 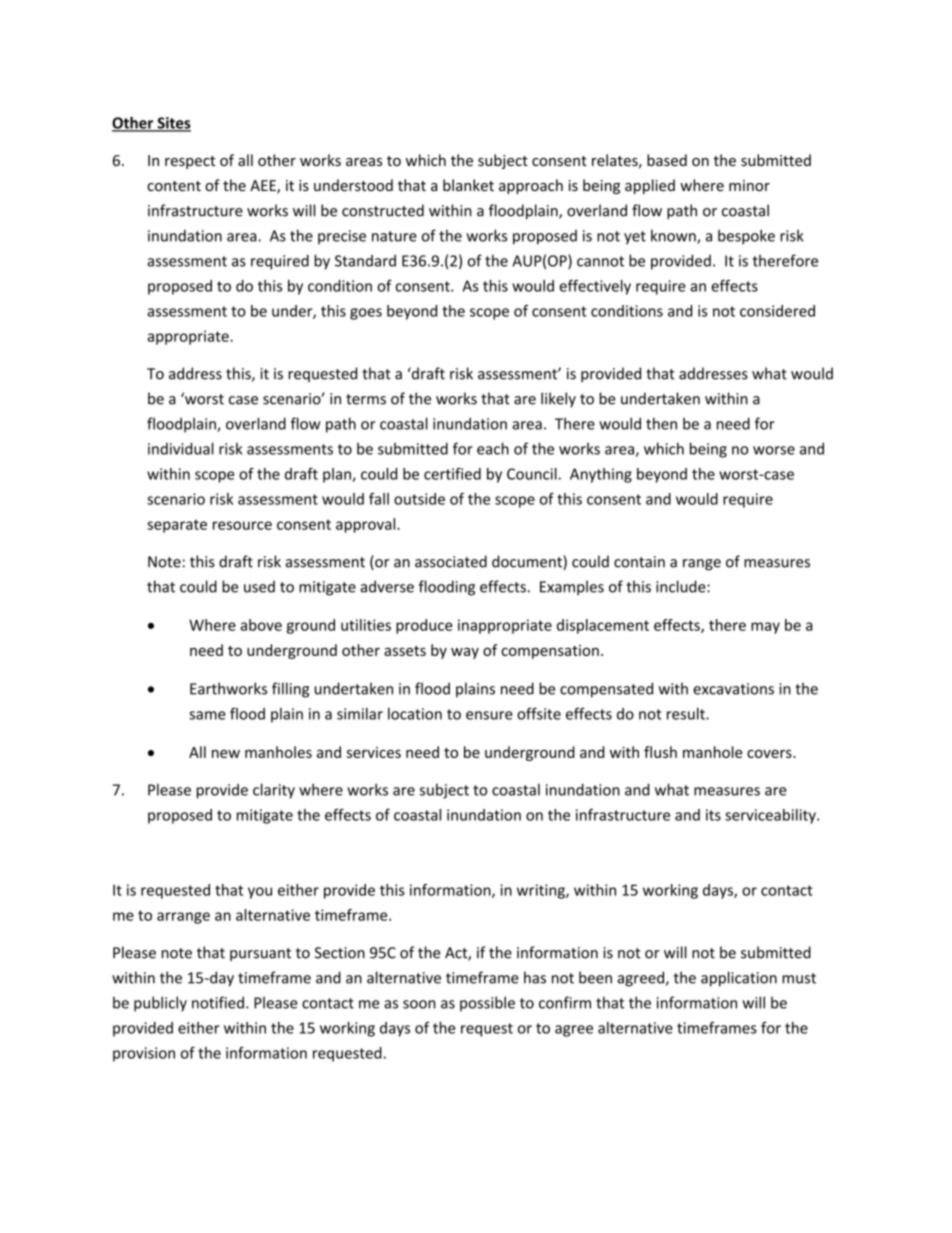 What do you see at coordinates (181, 448) in the document?
I see `individual` at bounding box center [181, 448].
